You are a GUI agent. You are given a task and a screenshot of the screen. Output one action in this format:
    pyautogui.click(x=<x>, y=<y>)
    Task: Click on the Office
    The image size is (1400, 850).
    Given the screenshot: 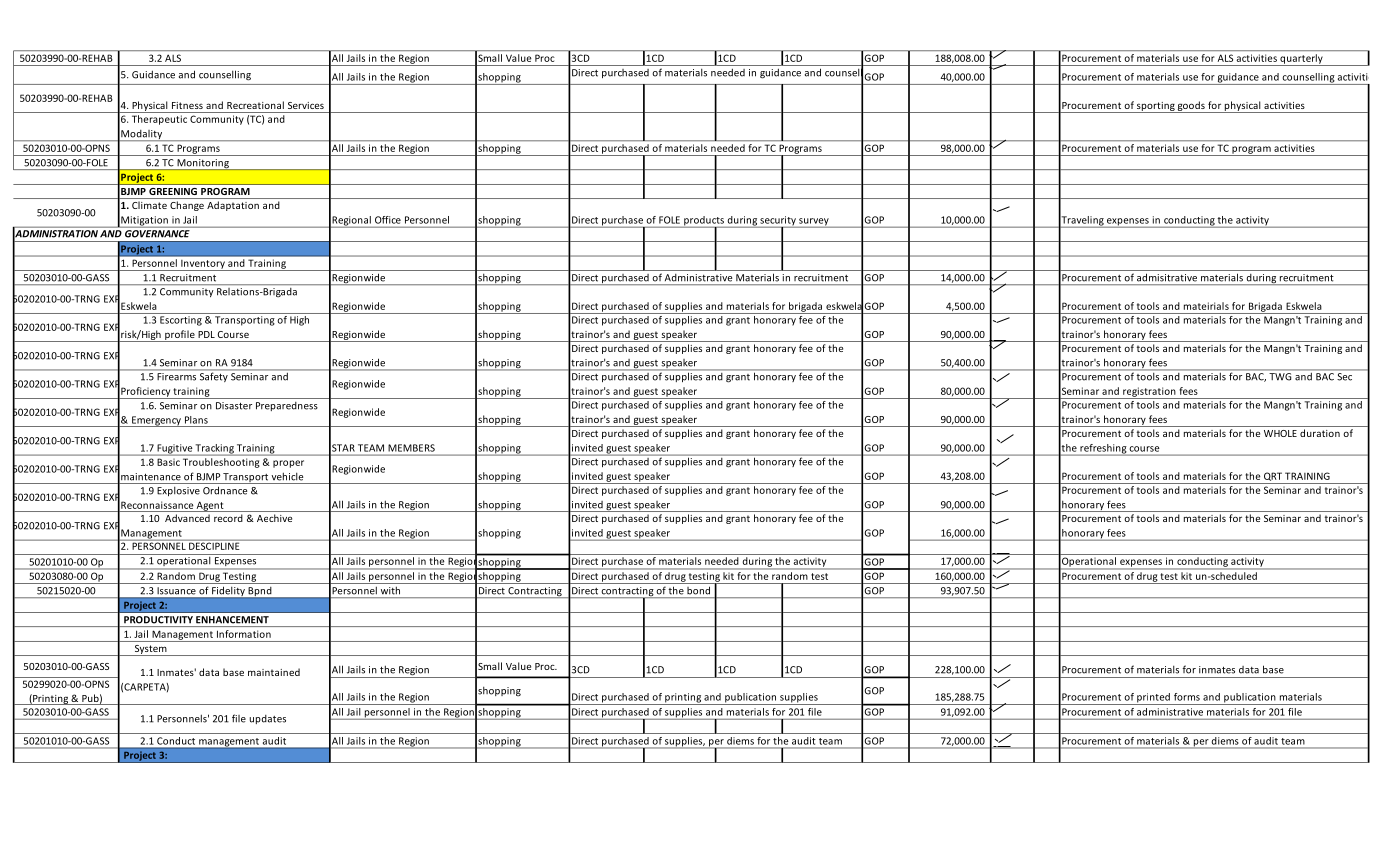 What is the action you would take?
    pyautogui.click(x=388, y=220)
